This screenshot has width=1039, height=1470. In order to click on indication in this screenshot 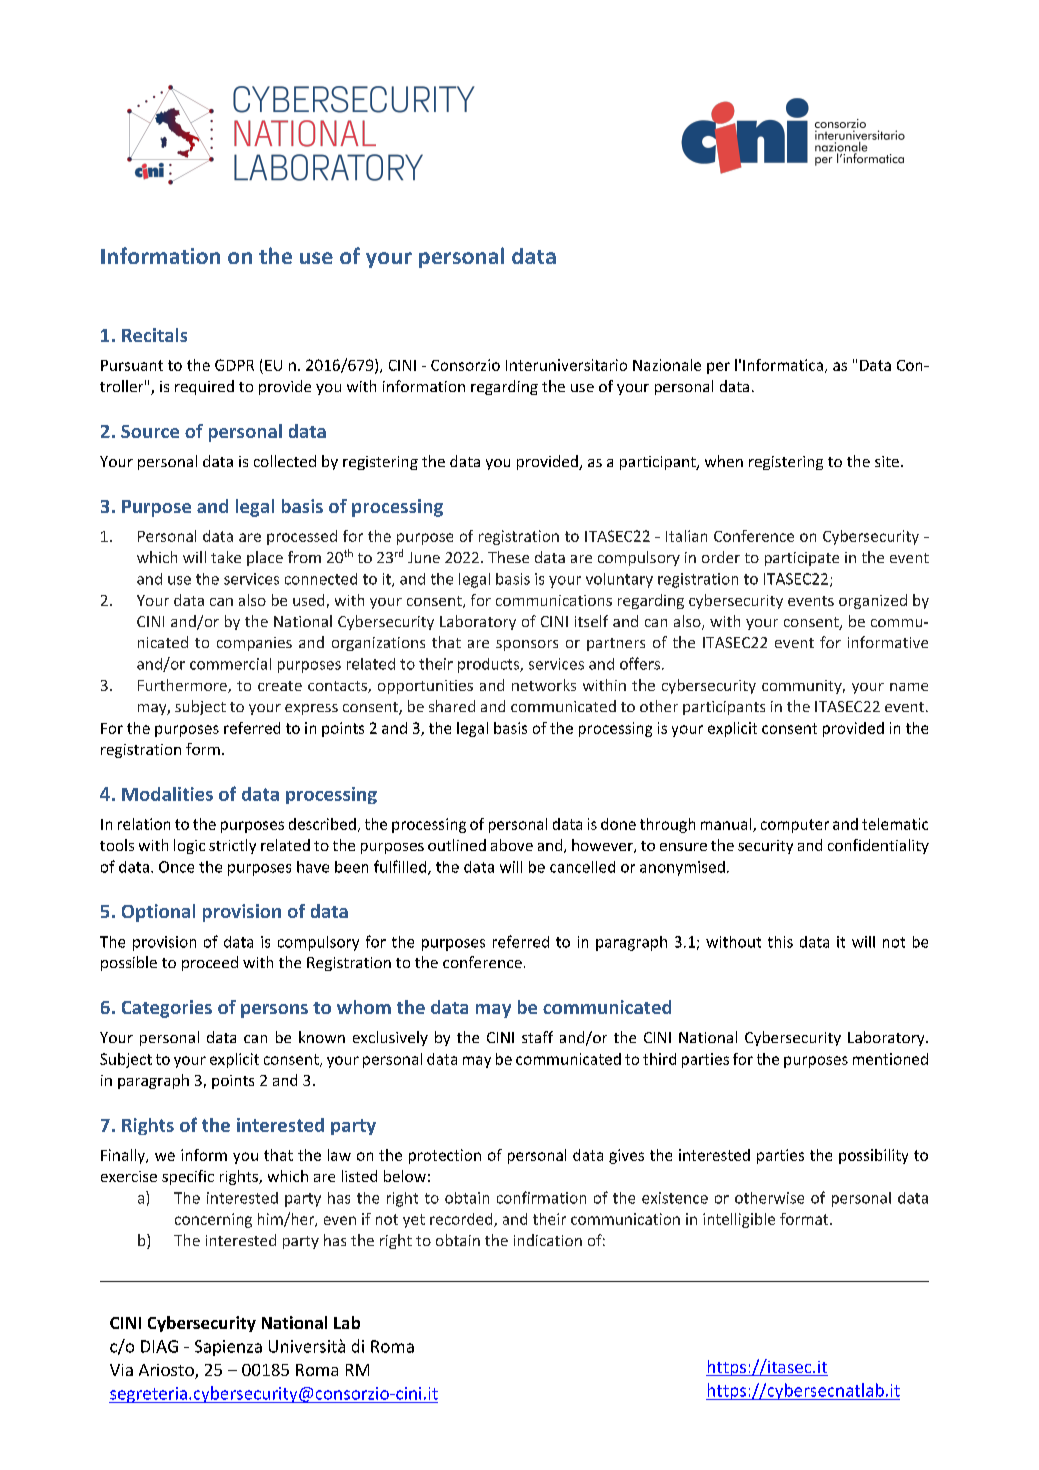, I will do `click(548, 1240)`.
